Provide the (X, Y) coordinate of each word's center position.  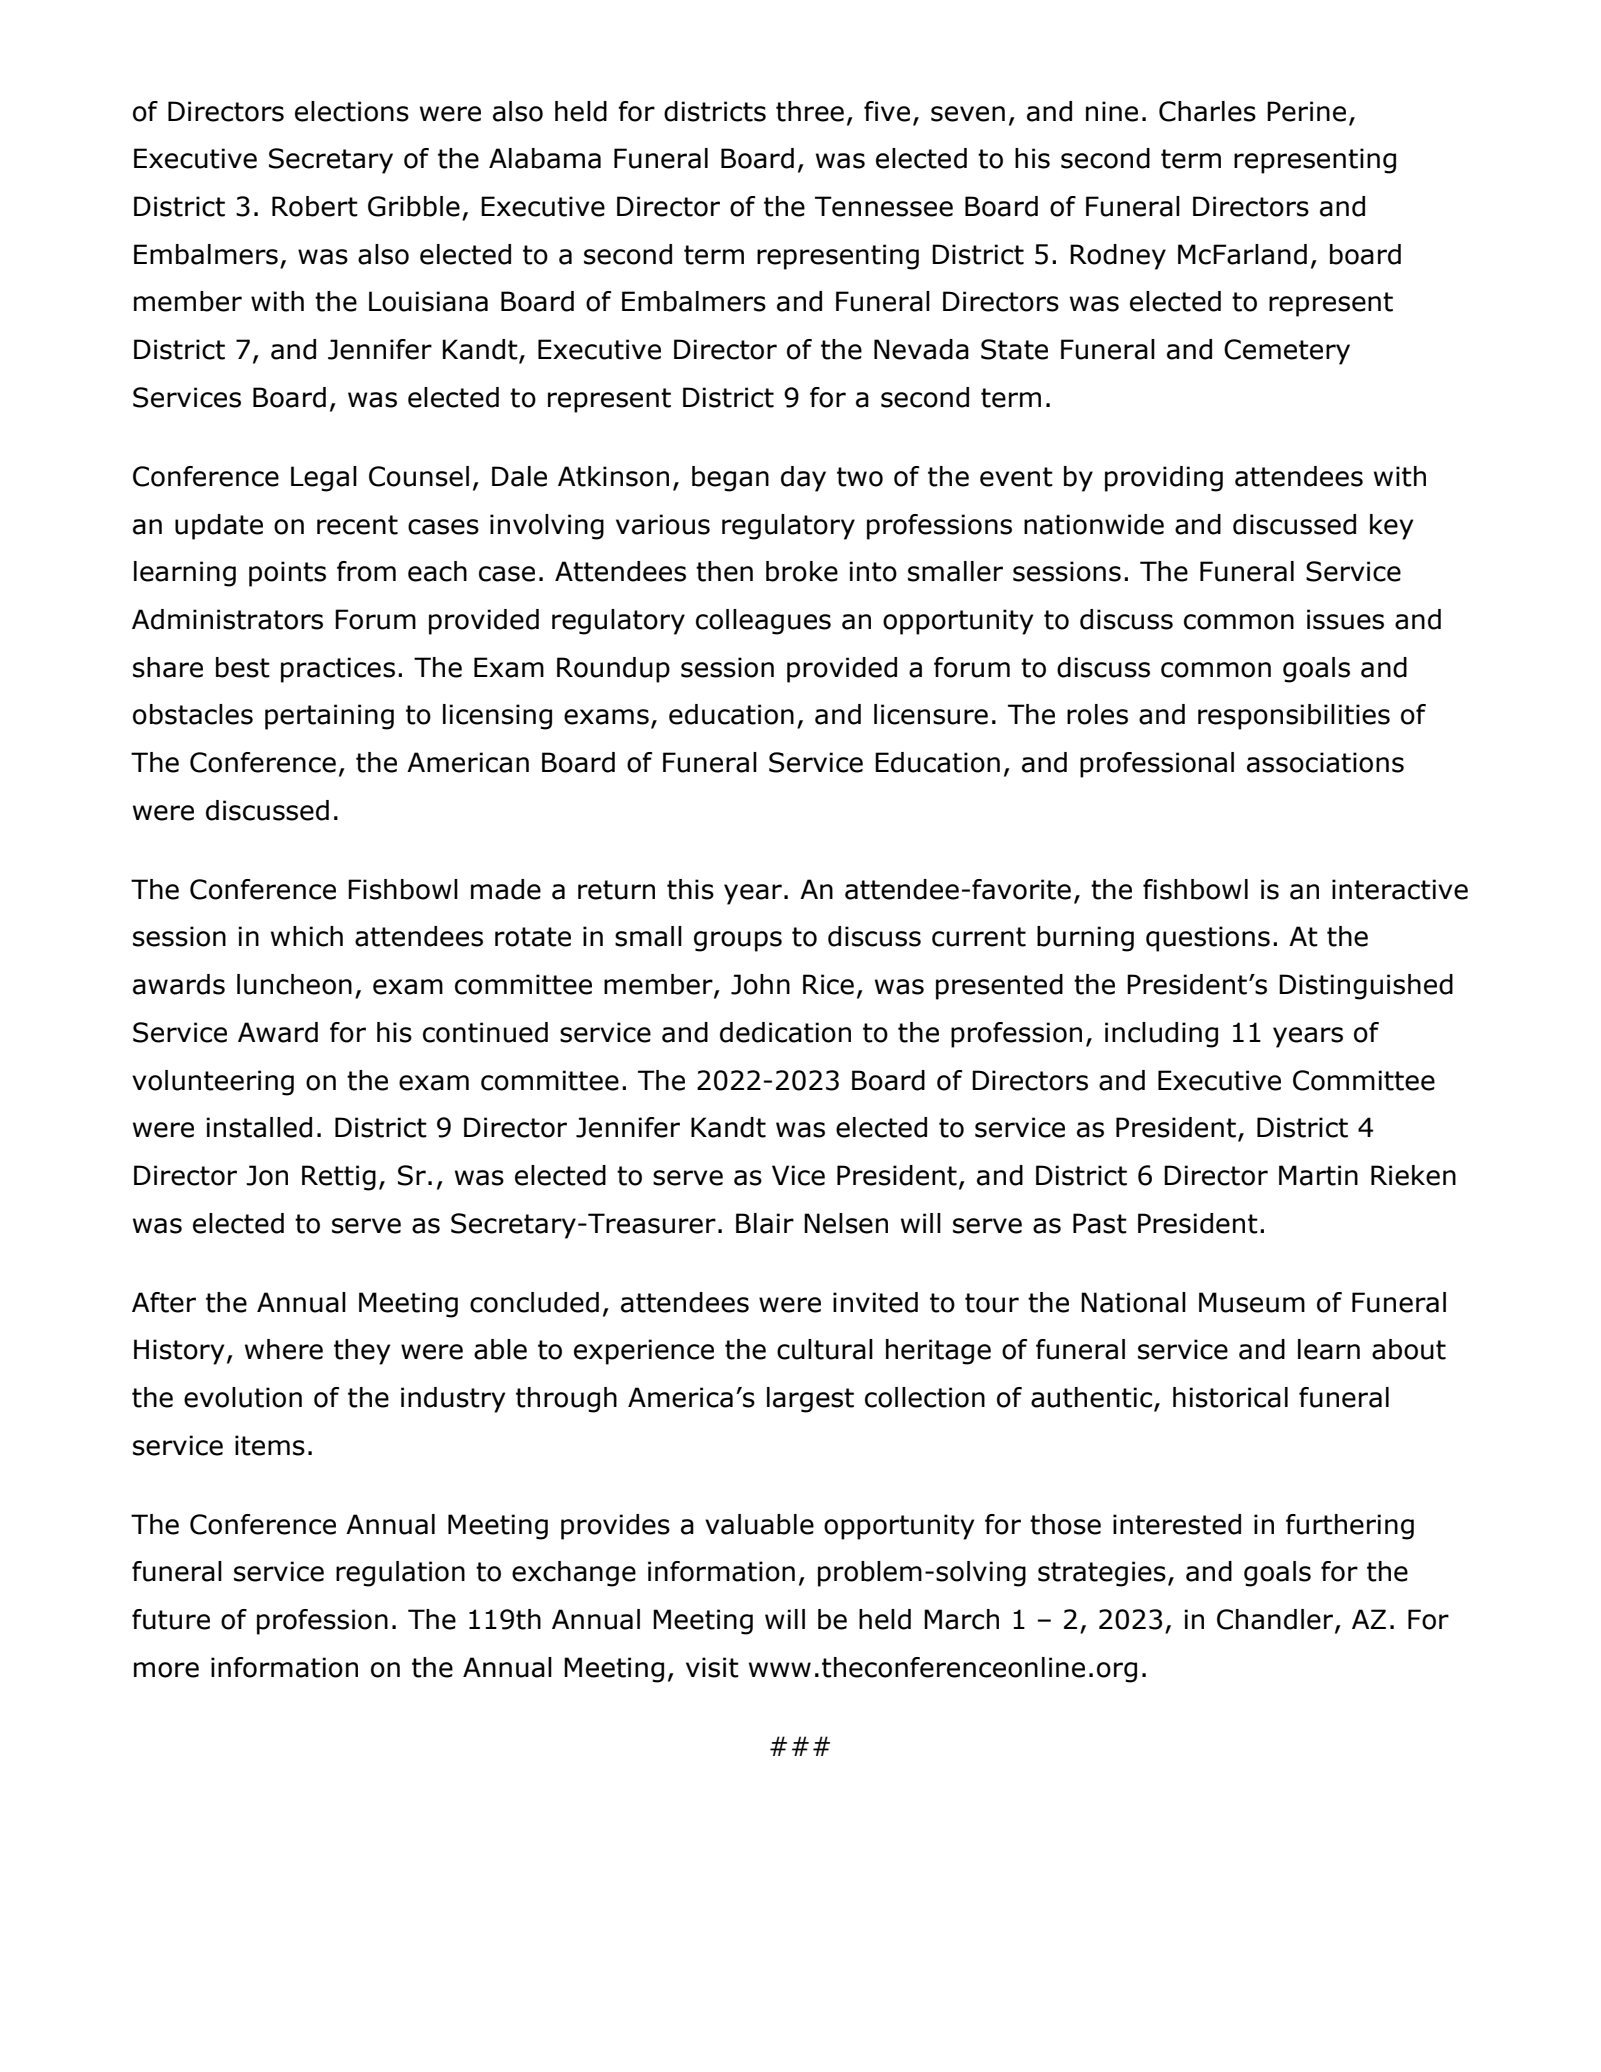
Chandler (1276, 1620)
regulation (400, 1574)
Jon (267, 1175)
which (307, 936)
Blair (765, 1223)
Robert (315, 206)
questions (1208, 939)
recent (357, 525)
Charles (1207, 111)
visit (712, 1667)
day (803, 479)
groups (738, 941)
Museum (1252, 1302)
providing (1164, 479)
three (810, 111)
